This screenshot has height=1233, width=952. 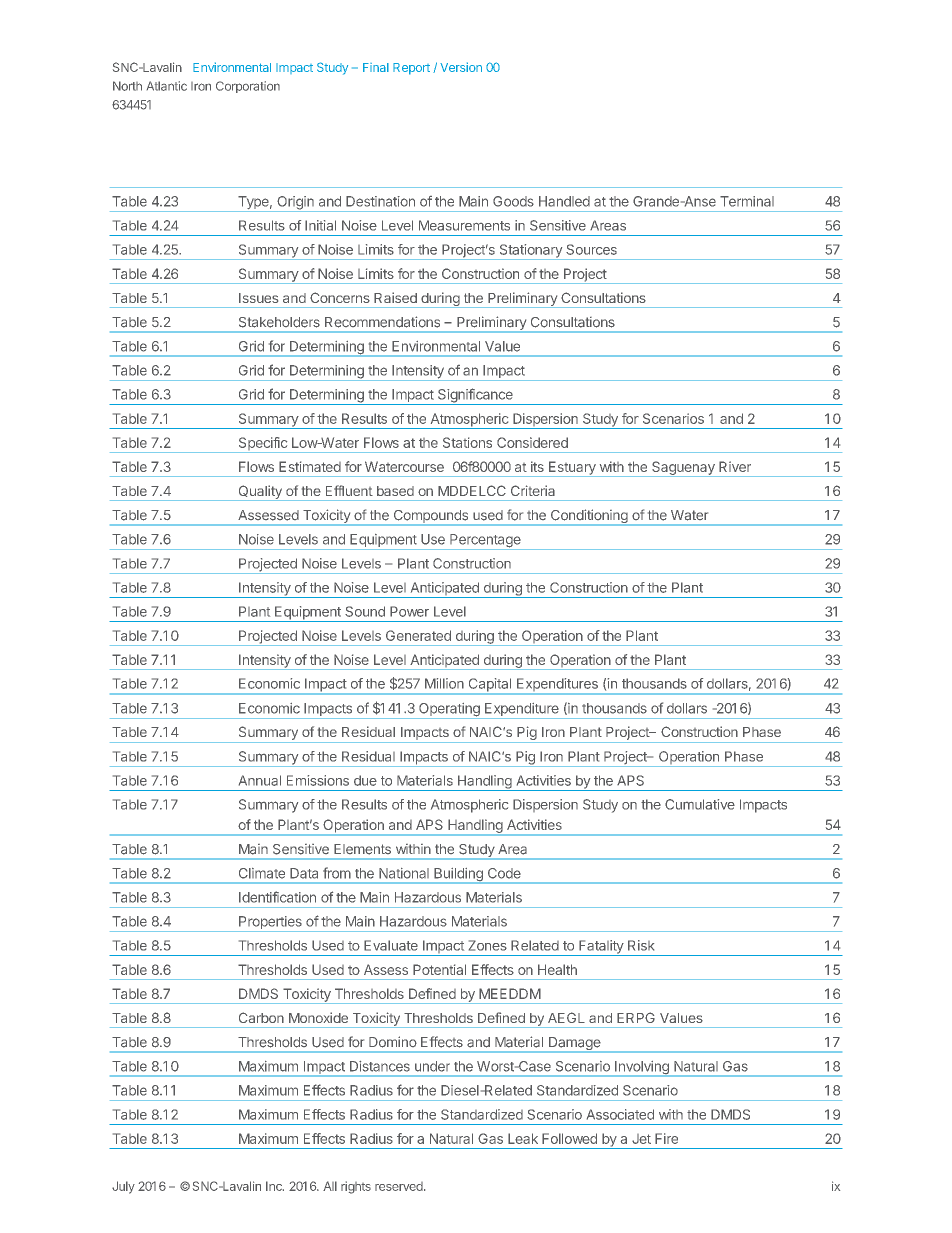 I want to click on Report, so click(x=411, y=69).
